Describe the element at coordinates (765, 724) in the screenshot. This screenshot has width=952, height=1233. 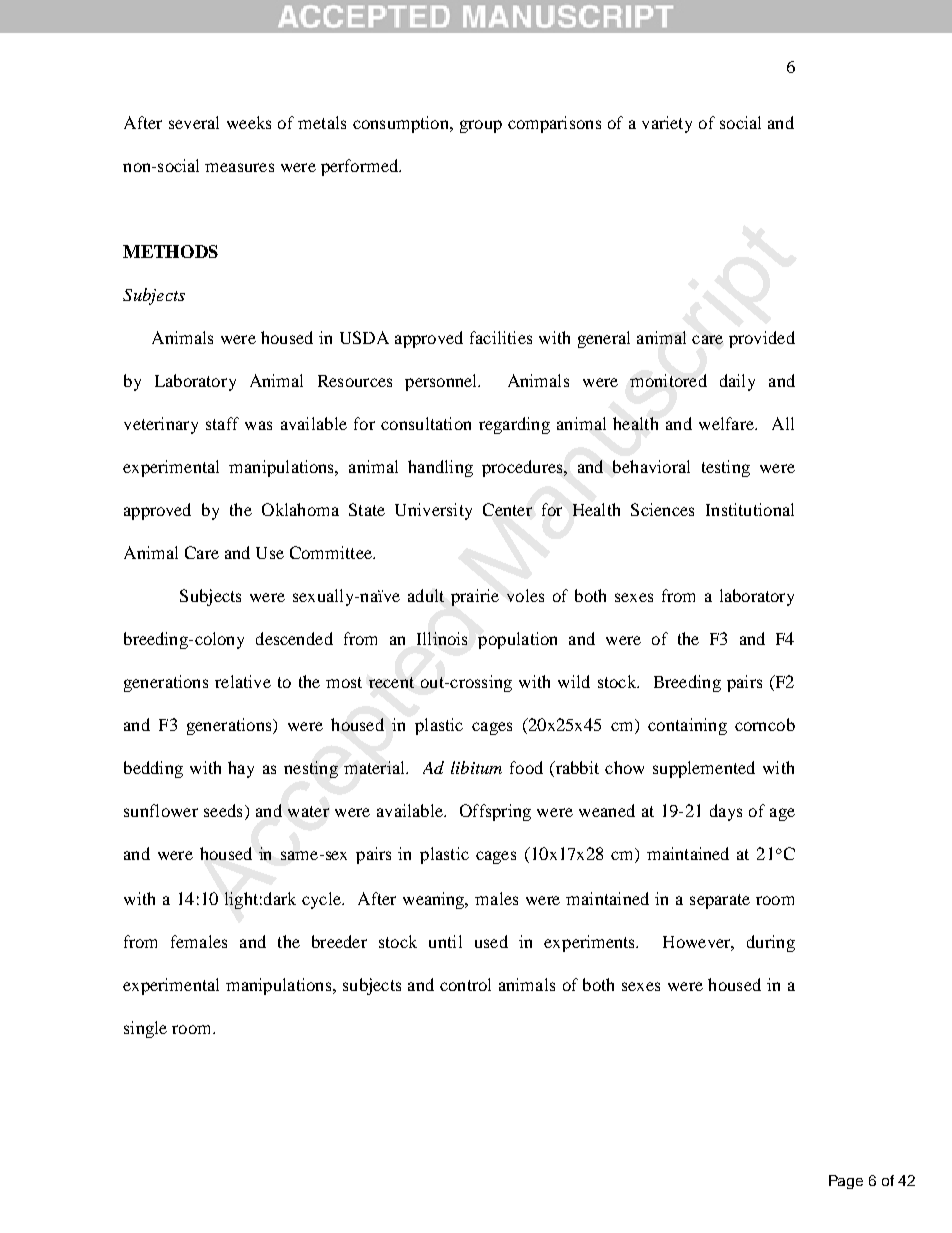
I see `corncob` at that location.
